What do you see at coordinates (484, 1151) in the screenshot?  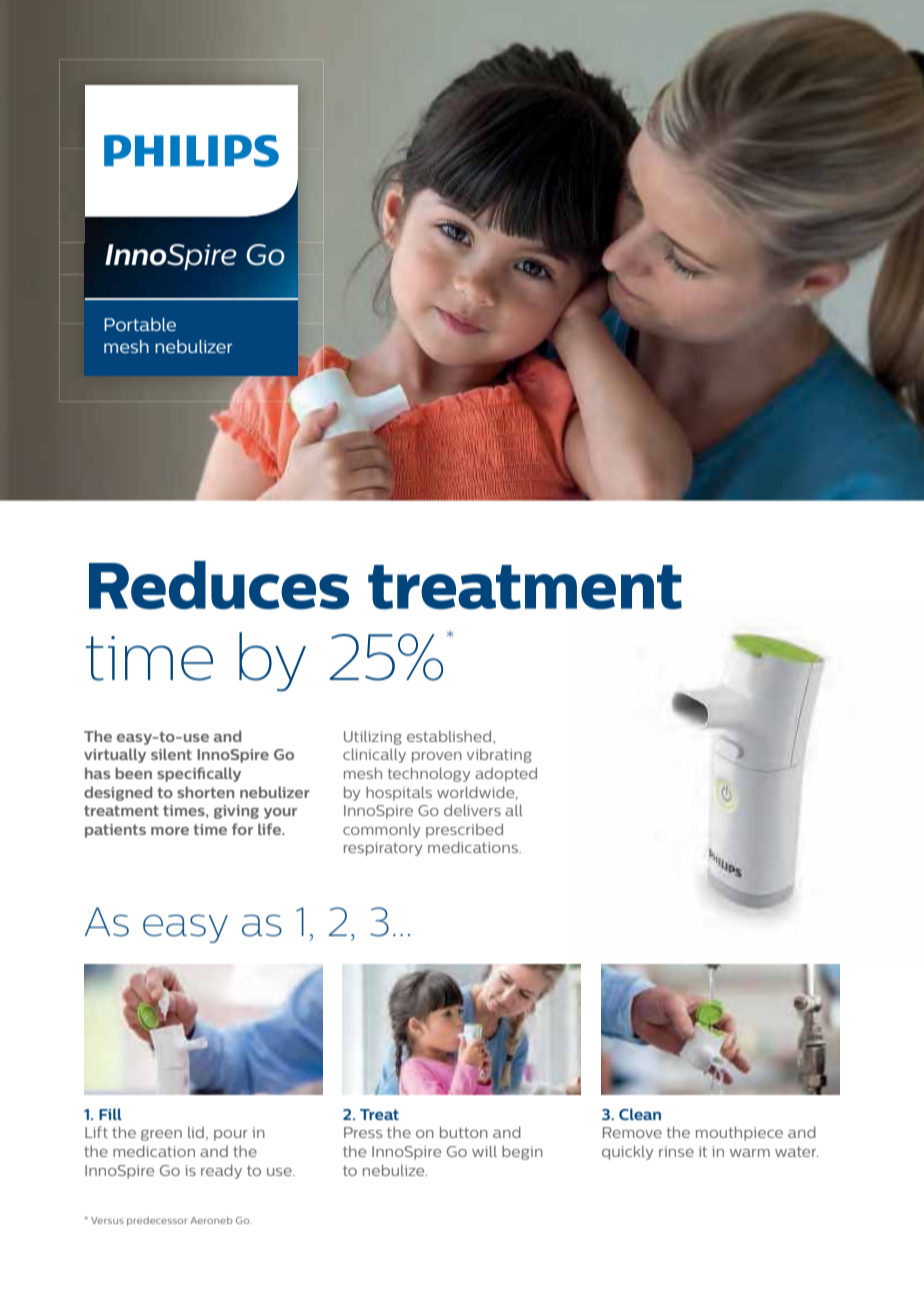 I see `will` at bounding box center [484, 1151].
